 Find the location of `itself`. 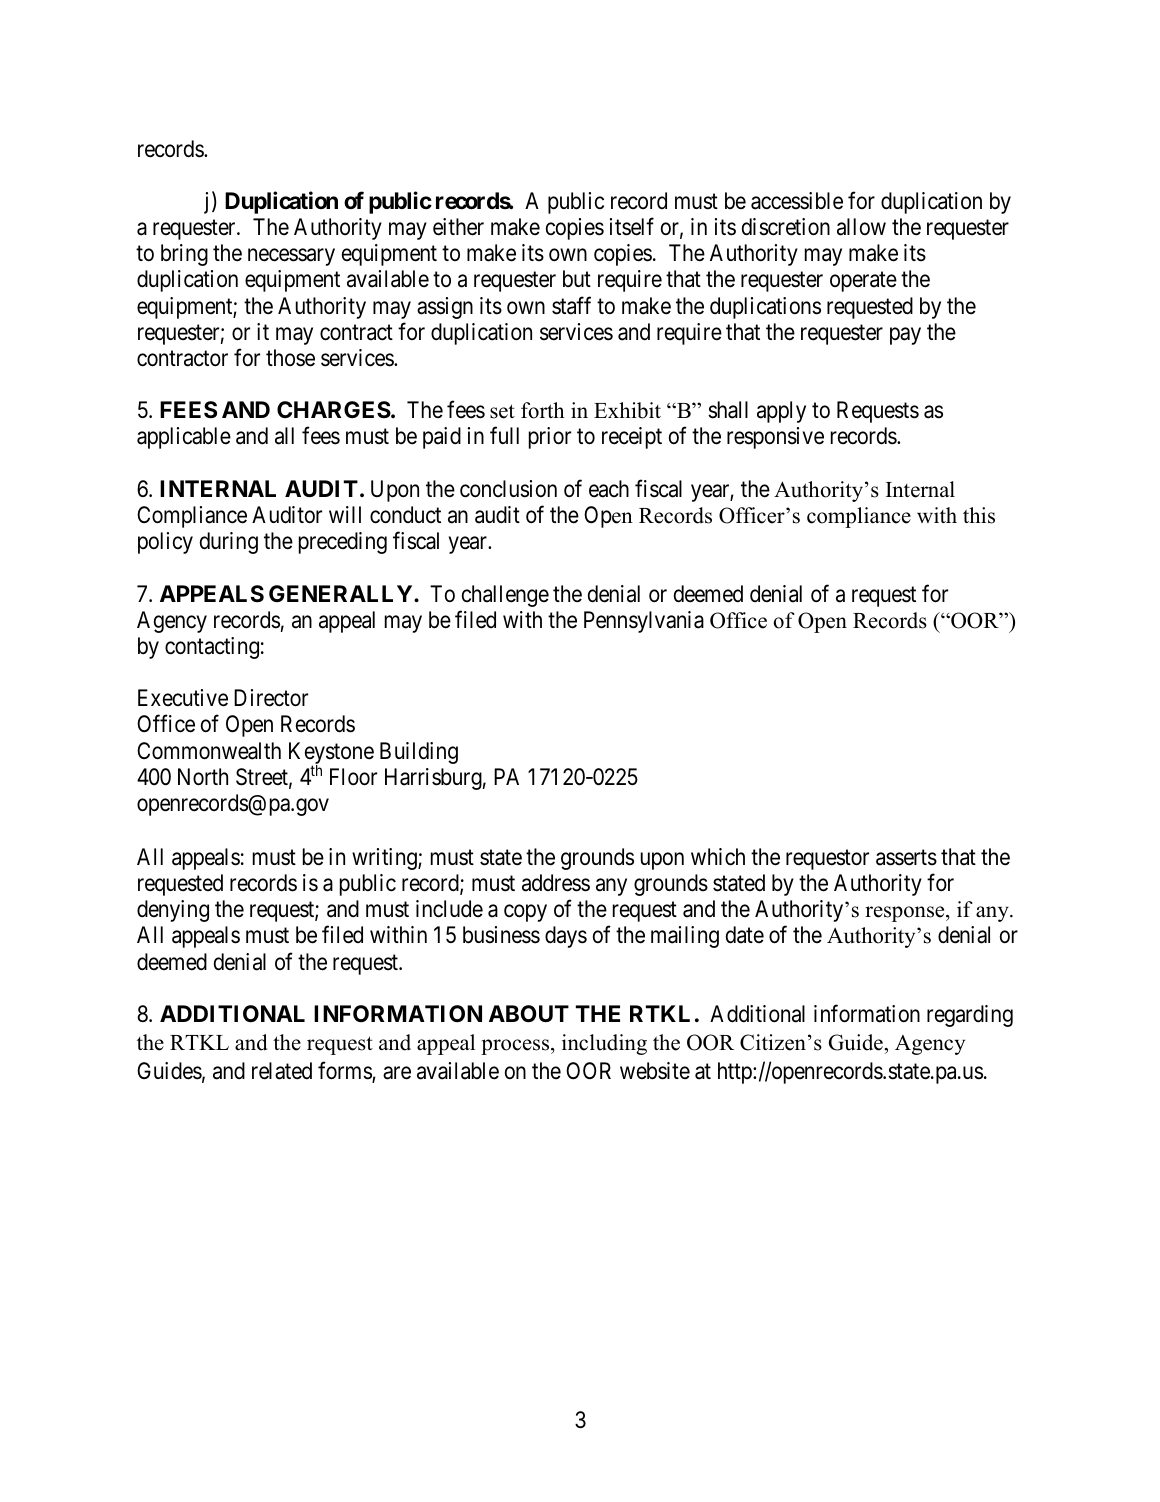

itself is located at coordinates (632, 227).
